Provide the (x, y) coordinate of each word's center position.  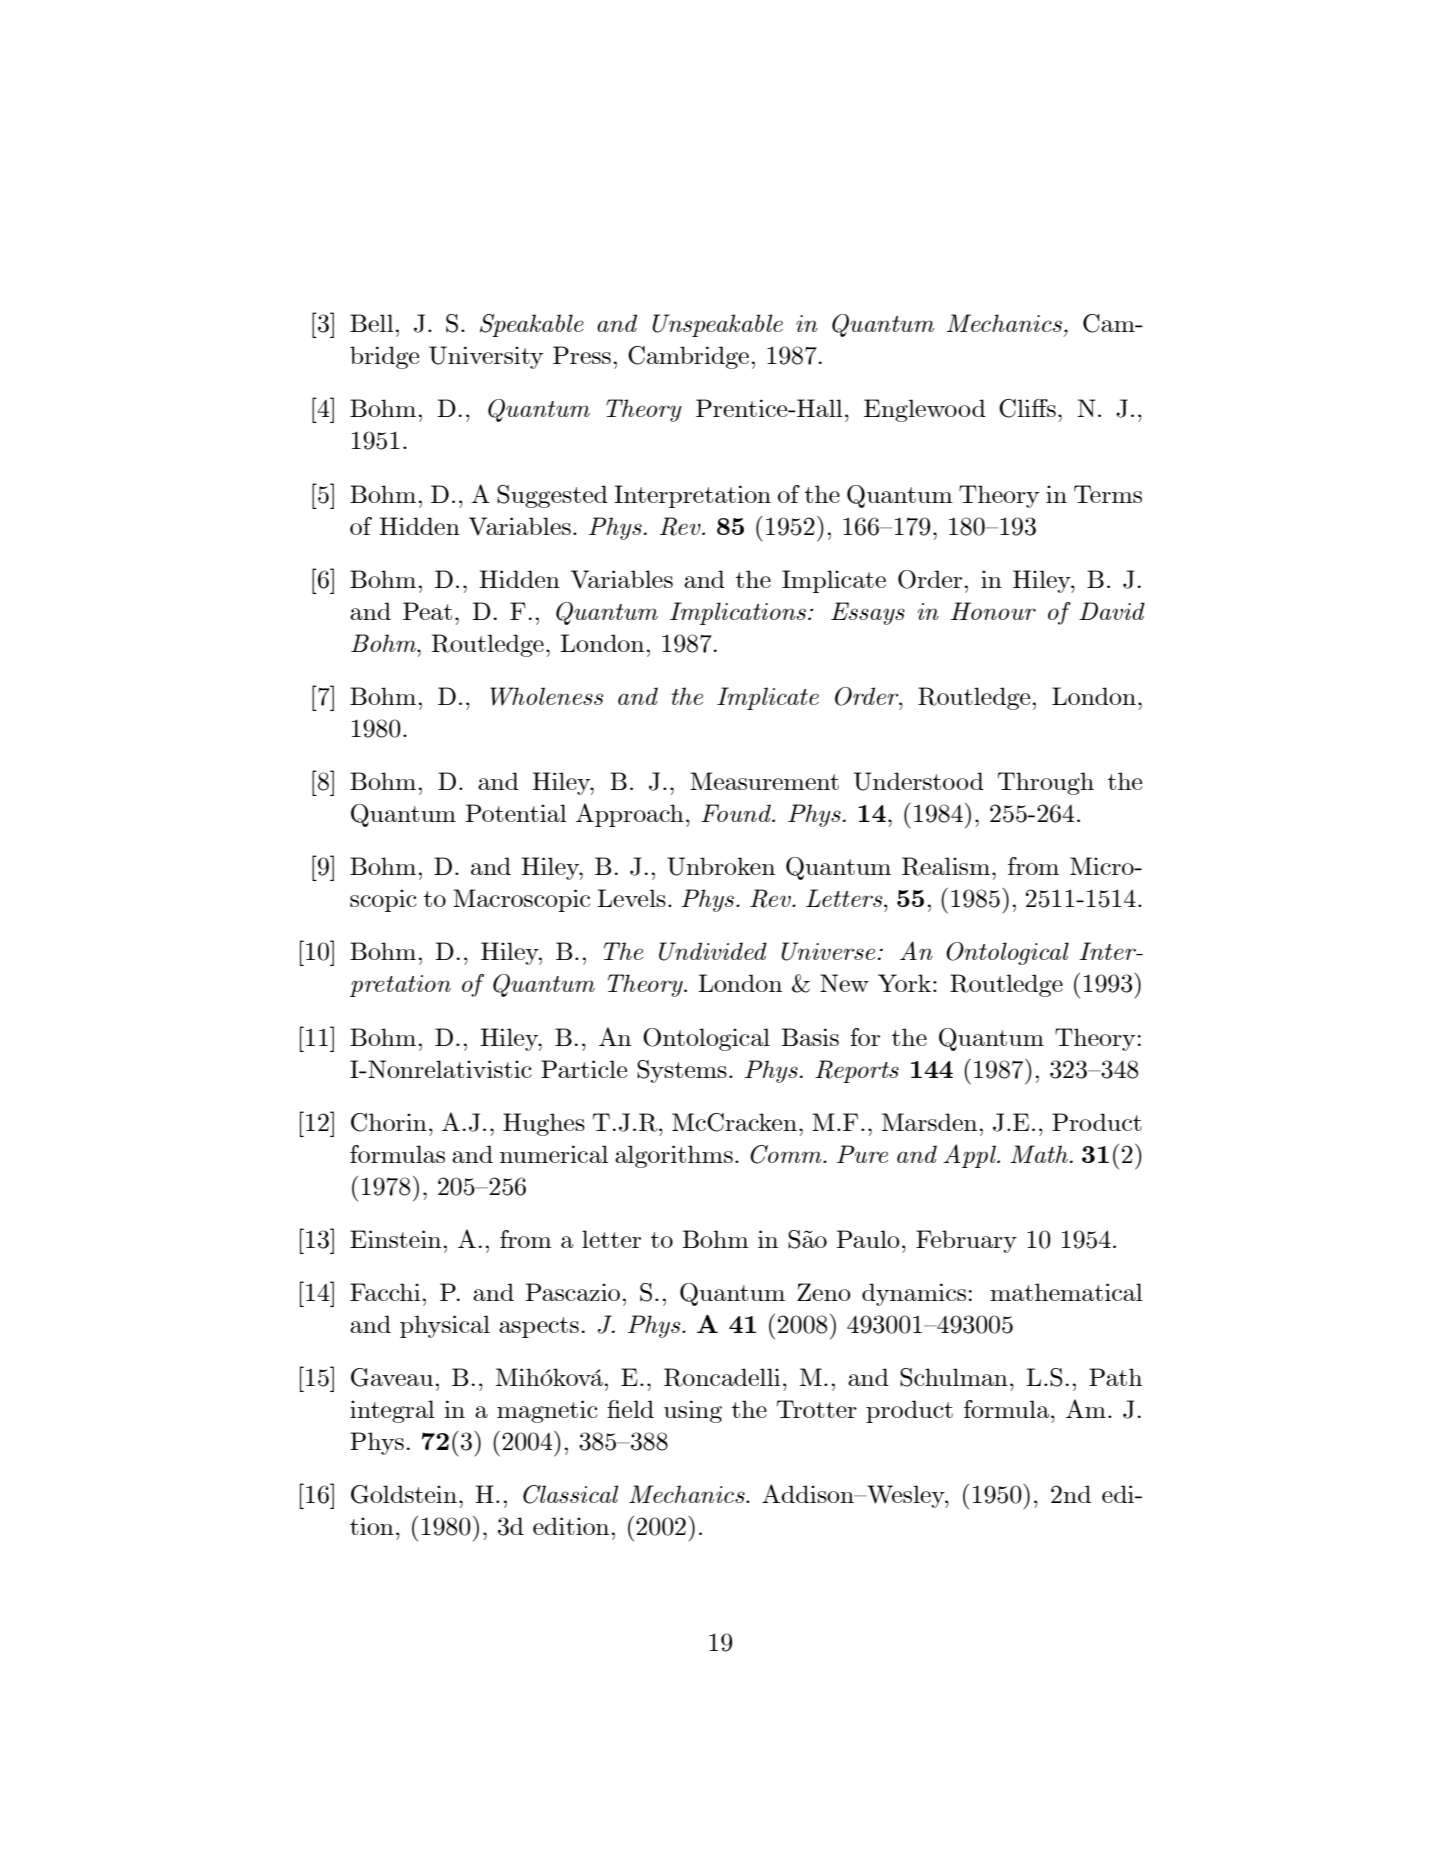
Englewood (925, 410)
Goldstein (404, 1494)
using (693, 1411)
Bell (372, 323)
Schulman (954, 1377)
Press (582, 355)
